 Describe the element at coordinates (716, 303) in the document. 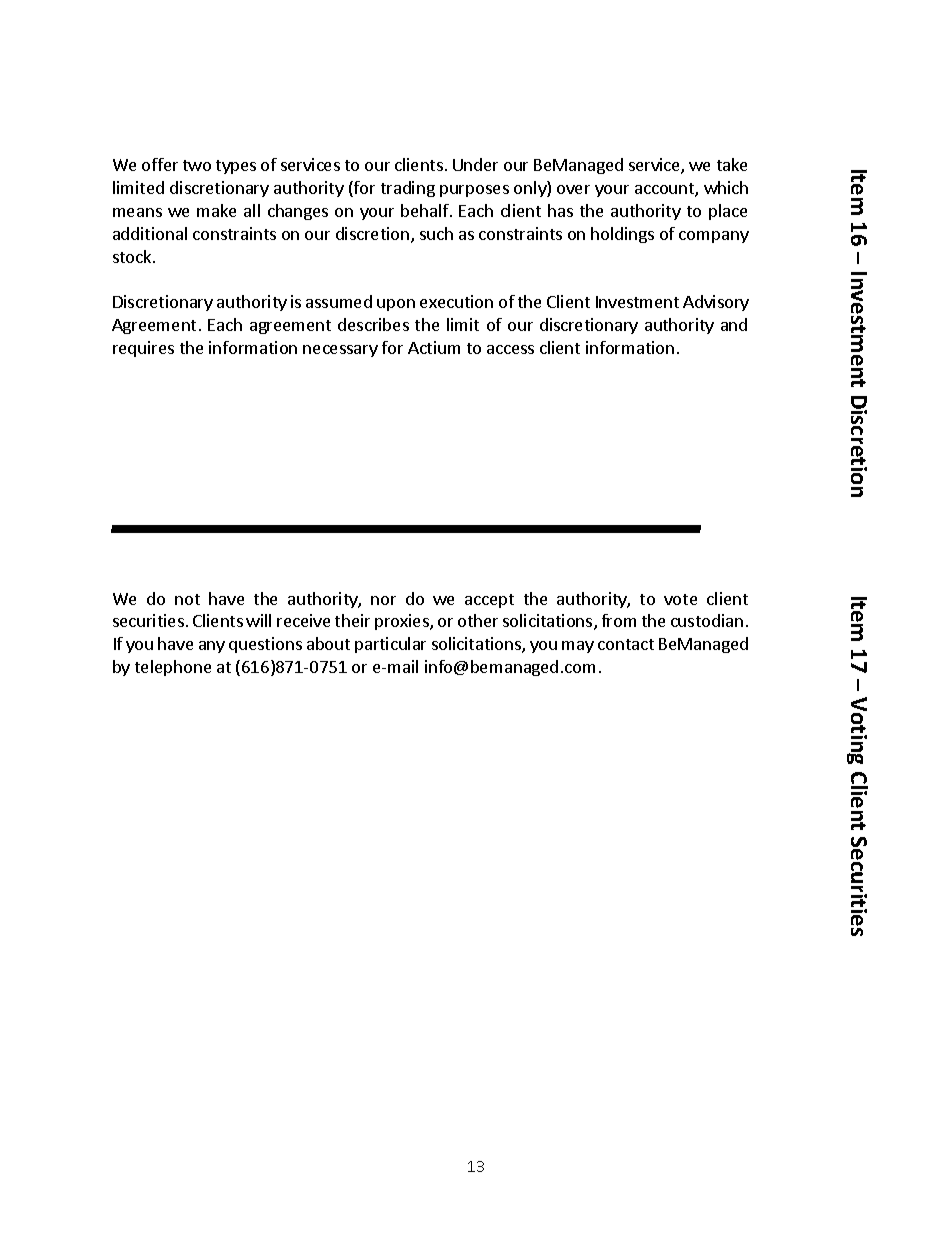

I see `Advisory` at that location.
